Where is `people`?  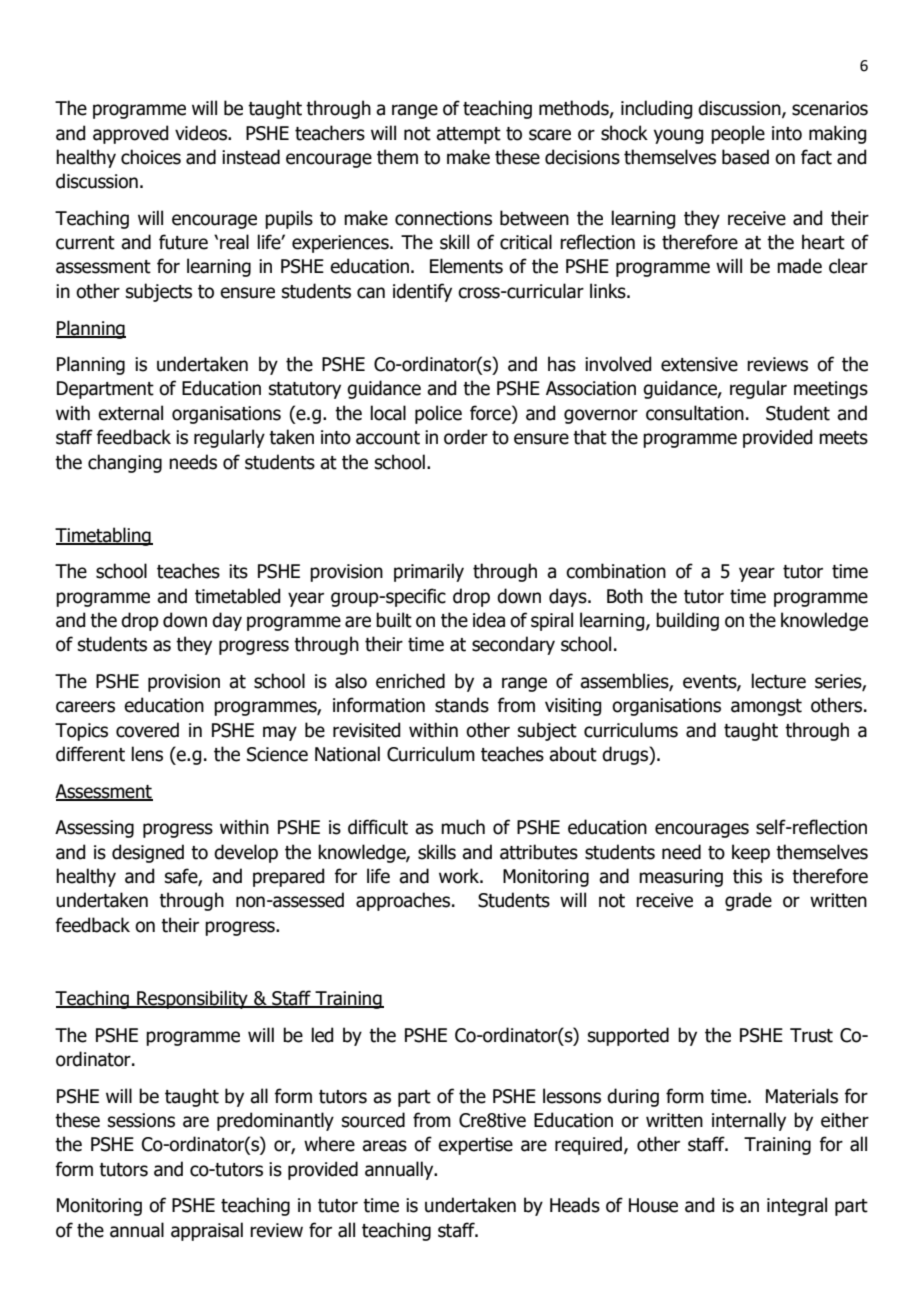 people is located at coordinates (738, 134).
